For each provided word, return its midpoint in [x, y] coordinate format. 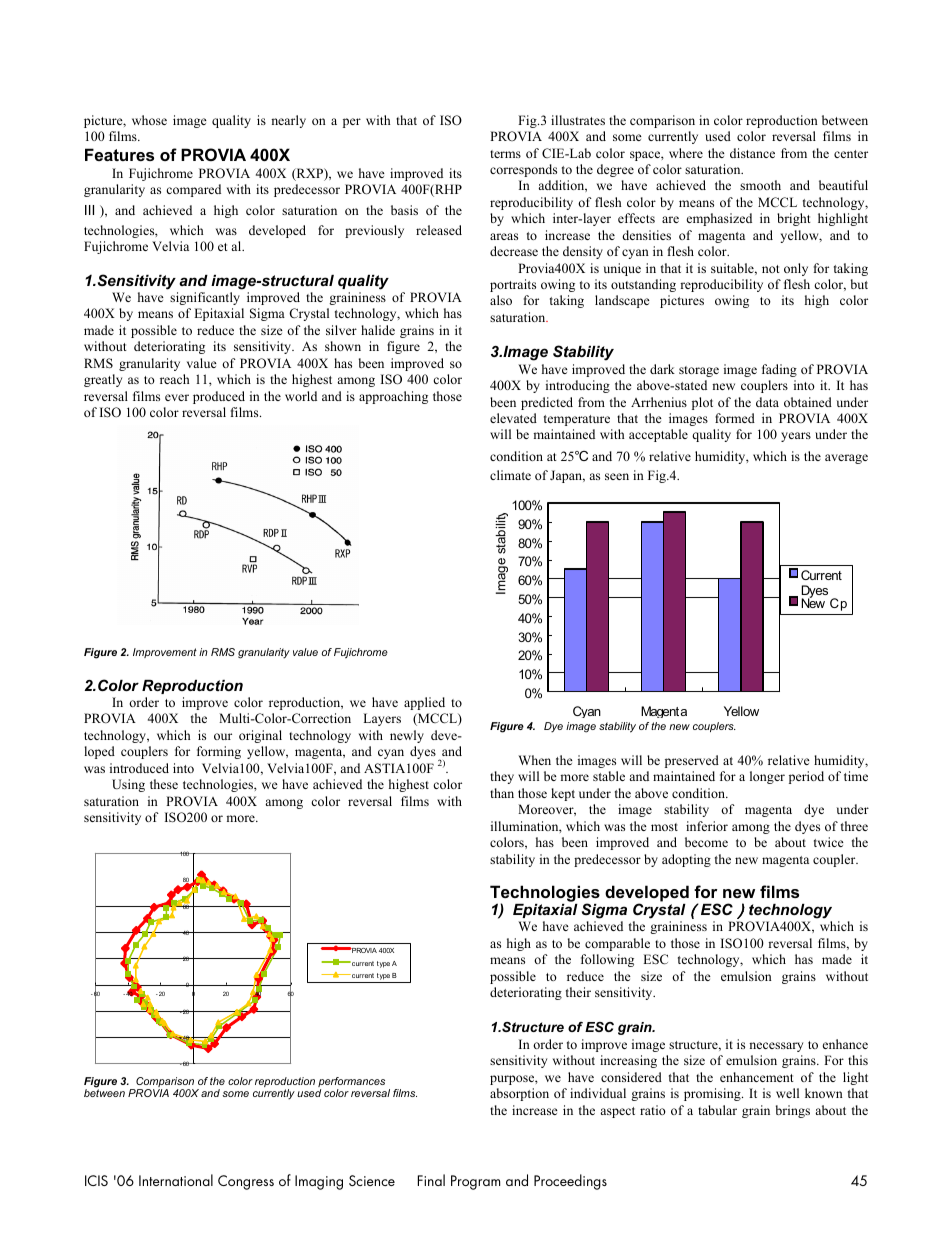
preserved [692, 761]
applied [424, 703]
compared [193, 190]
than [502, 793]
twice [829, 842]
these [164, 784]
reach [174, 379]
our [223, 736]
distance [752, 153]
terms [505, 154]
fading [779, 370]
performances [351, 1083]
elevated [513, 418]
